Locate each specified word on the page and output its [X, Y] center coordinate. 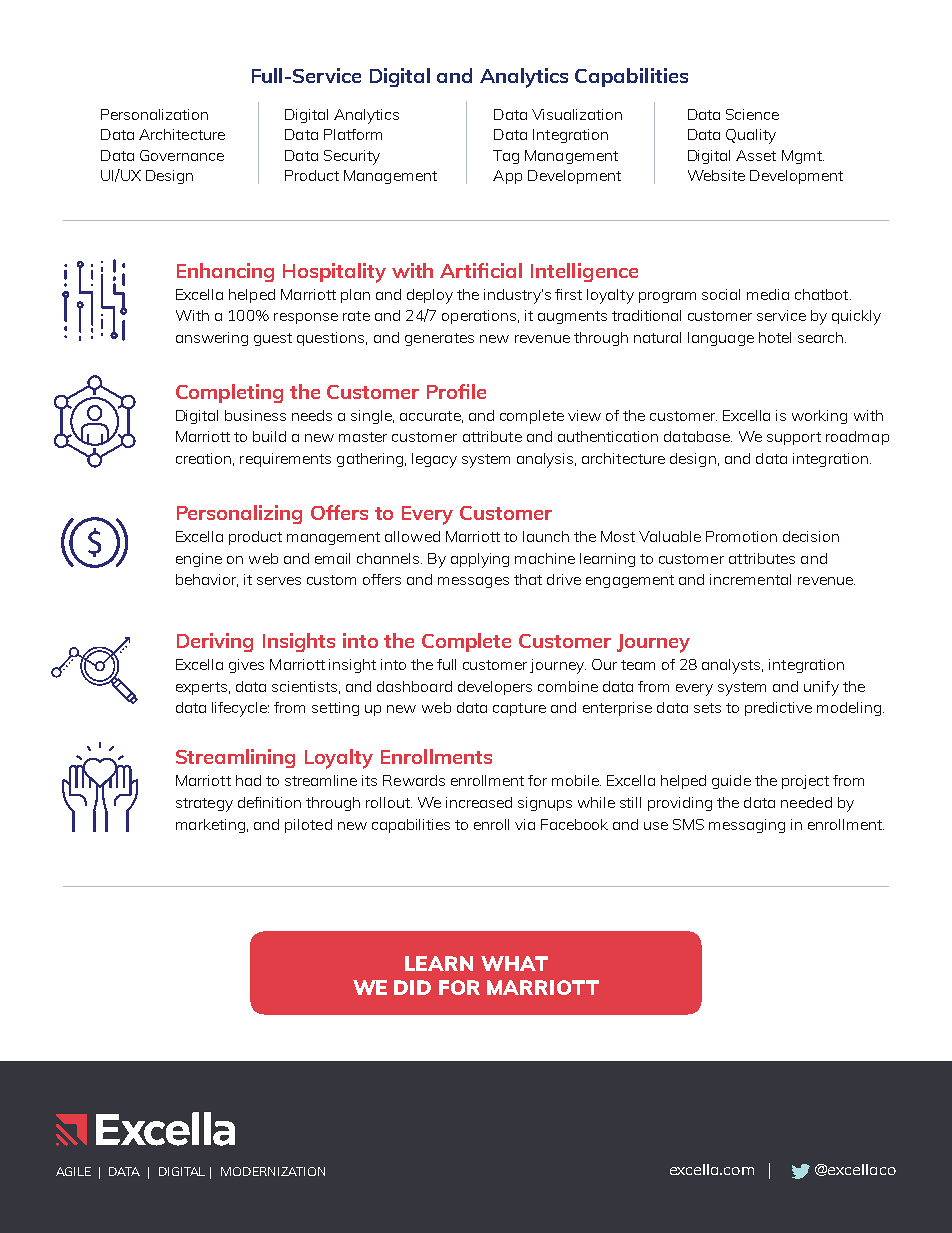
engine [199, 560]
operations [479, 317]
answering [212, 339]
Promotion [741, 536]
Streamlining [235, 758]
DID [412, 987]
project [805, 782]
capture [519, 709]
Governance [182, 155]
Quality [751, 136]
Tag [506, 157]
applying [480, 560]
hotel [775, 337]
